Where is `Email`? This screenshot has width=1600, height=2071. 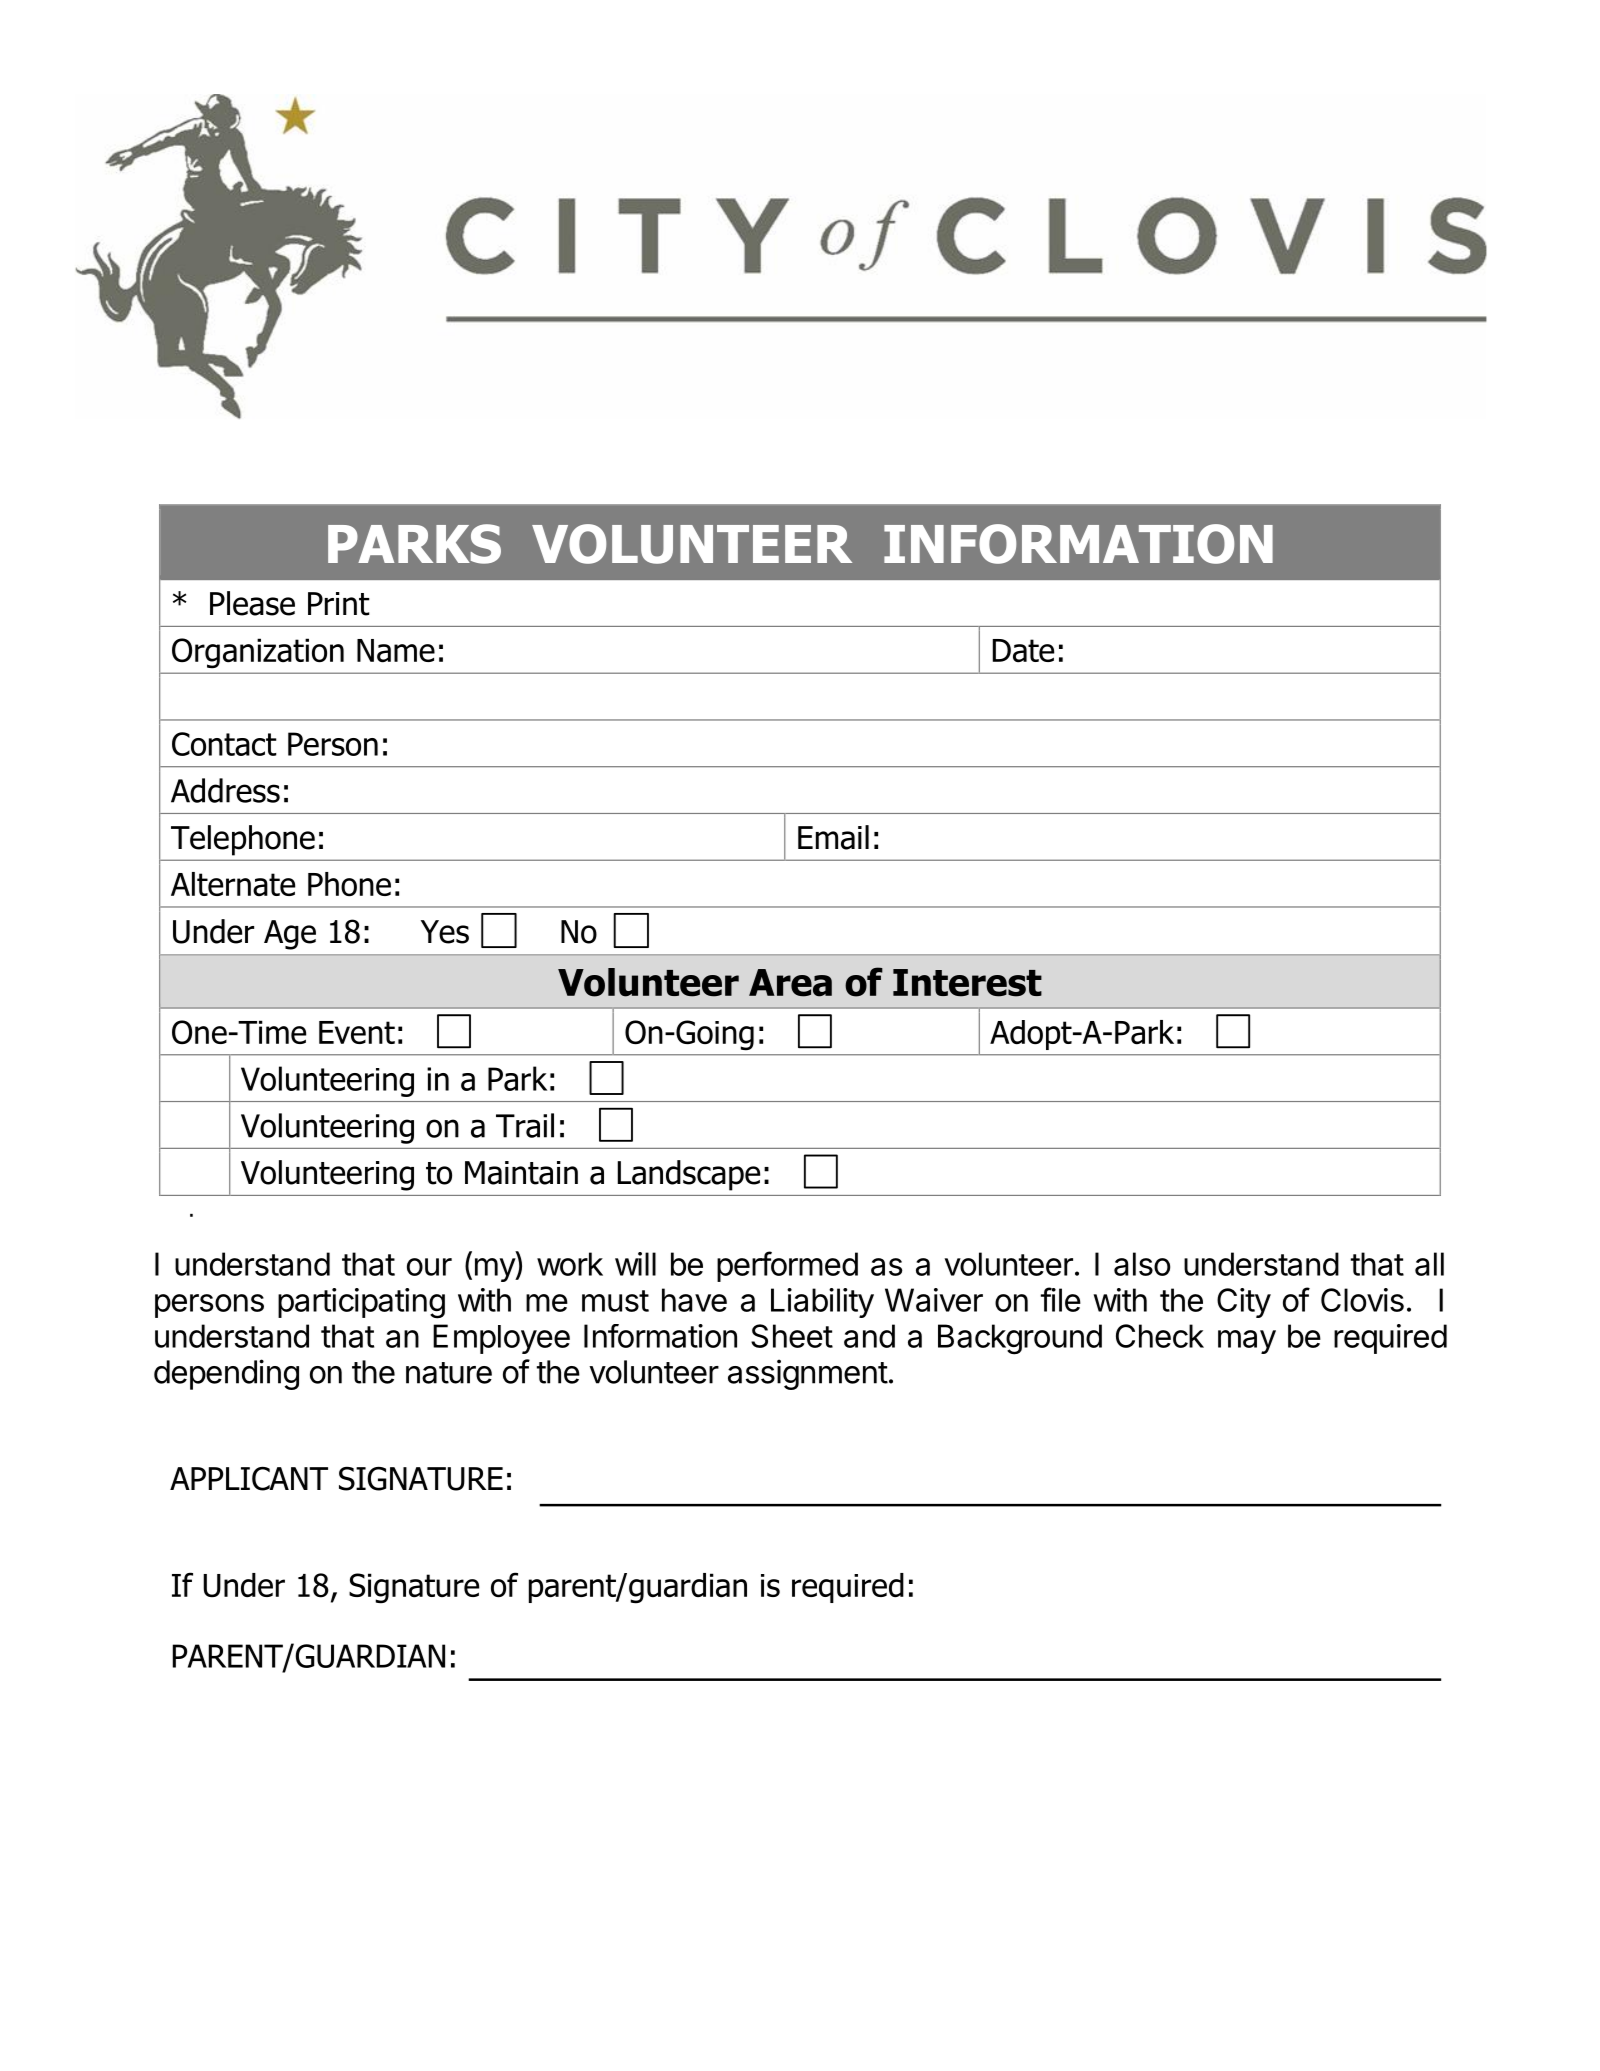
Email is located at coordinates (833, 837).
